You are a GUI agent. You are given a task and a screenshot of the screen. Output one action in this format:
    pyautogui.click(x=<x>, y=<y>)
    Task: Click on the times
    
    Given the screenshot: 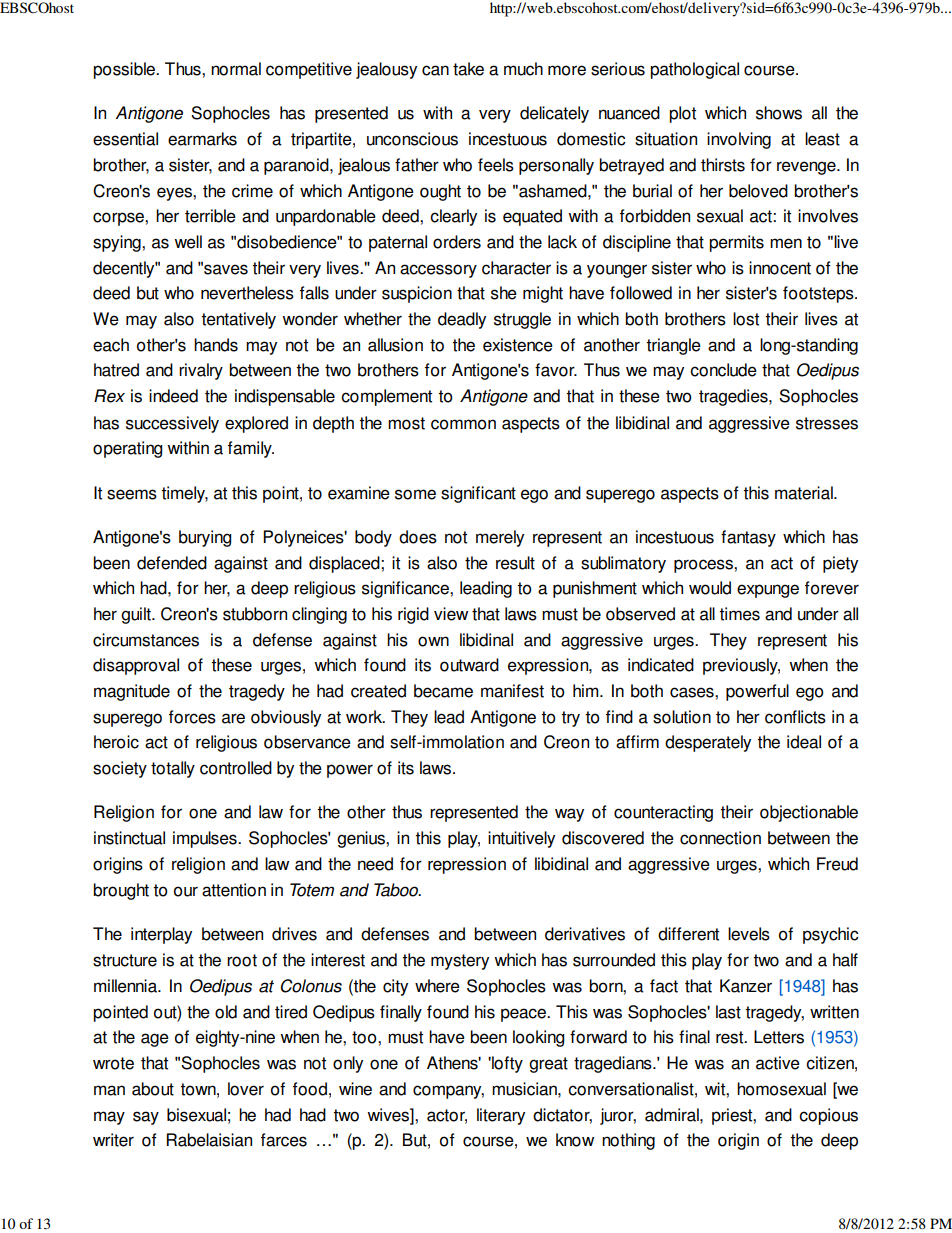 What is the action you would take?
    pyautogui.click(x=739, y=614)
